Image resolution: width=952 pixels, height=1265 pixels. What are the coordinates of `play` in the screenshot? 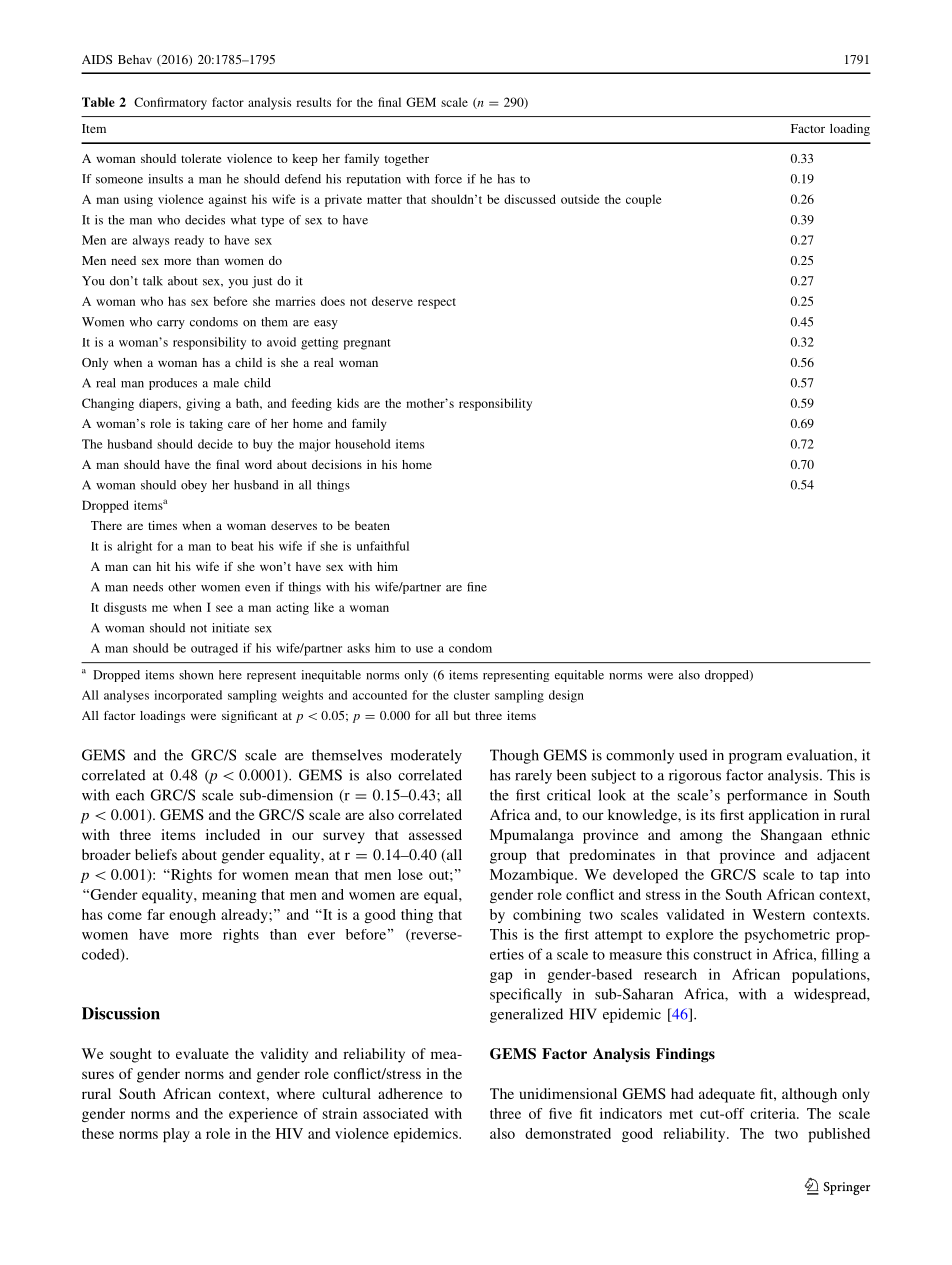 It's located at (176, 1135).
